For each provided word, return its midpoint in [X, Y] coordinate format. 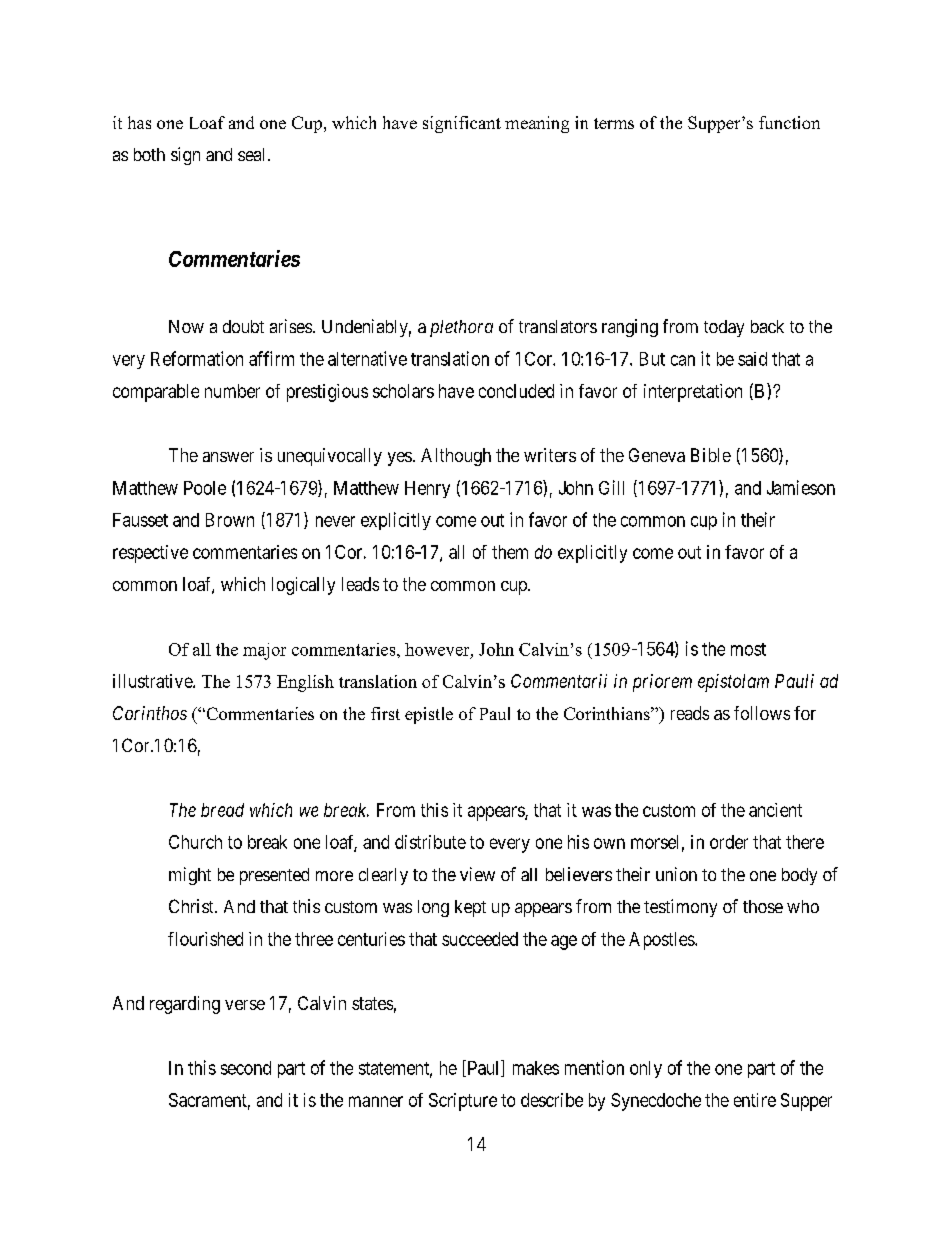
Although [456, 457]
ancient [775, 810]
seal [251, 154]
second [246, 1068]
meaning [537, 124]
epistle [429, 715]
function [789, 122]
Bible [711, 455]
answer [228, 457]
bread [222, 810]
